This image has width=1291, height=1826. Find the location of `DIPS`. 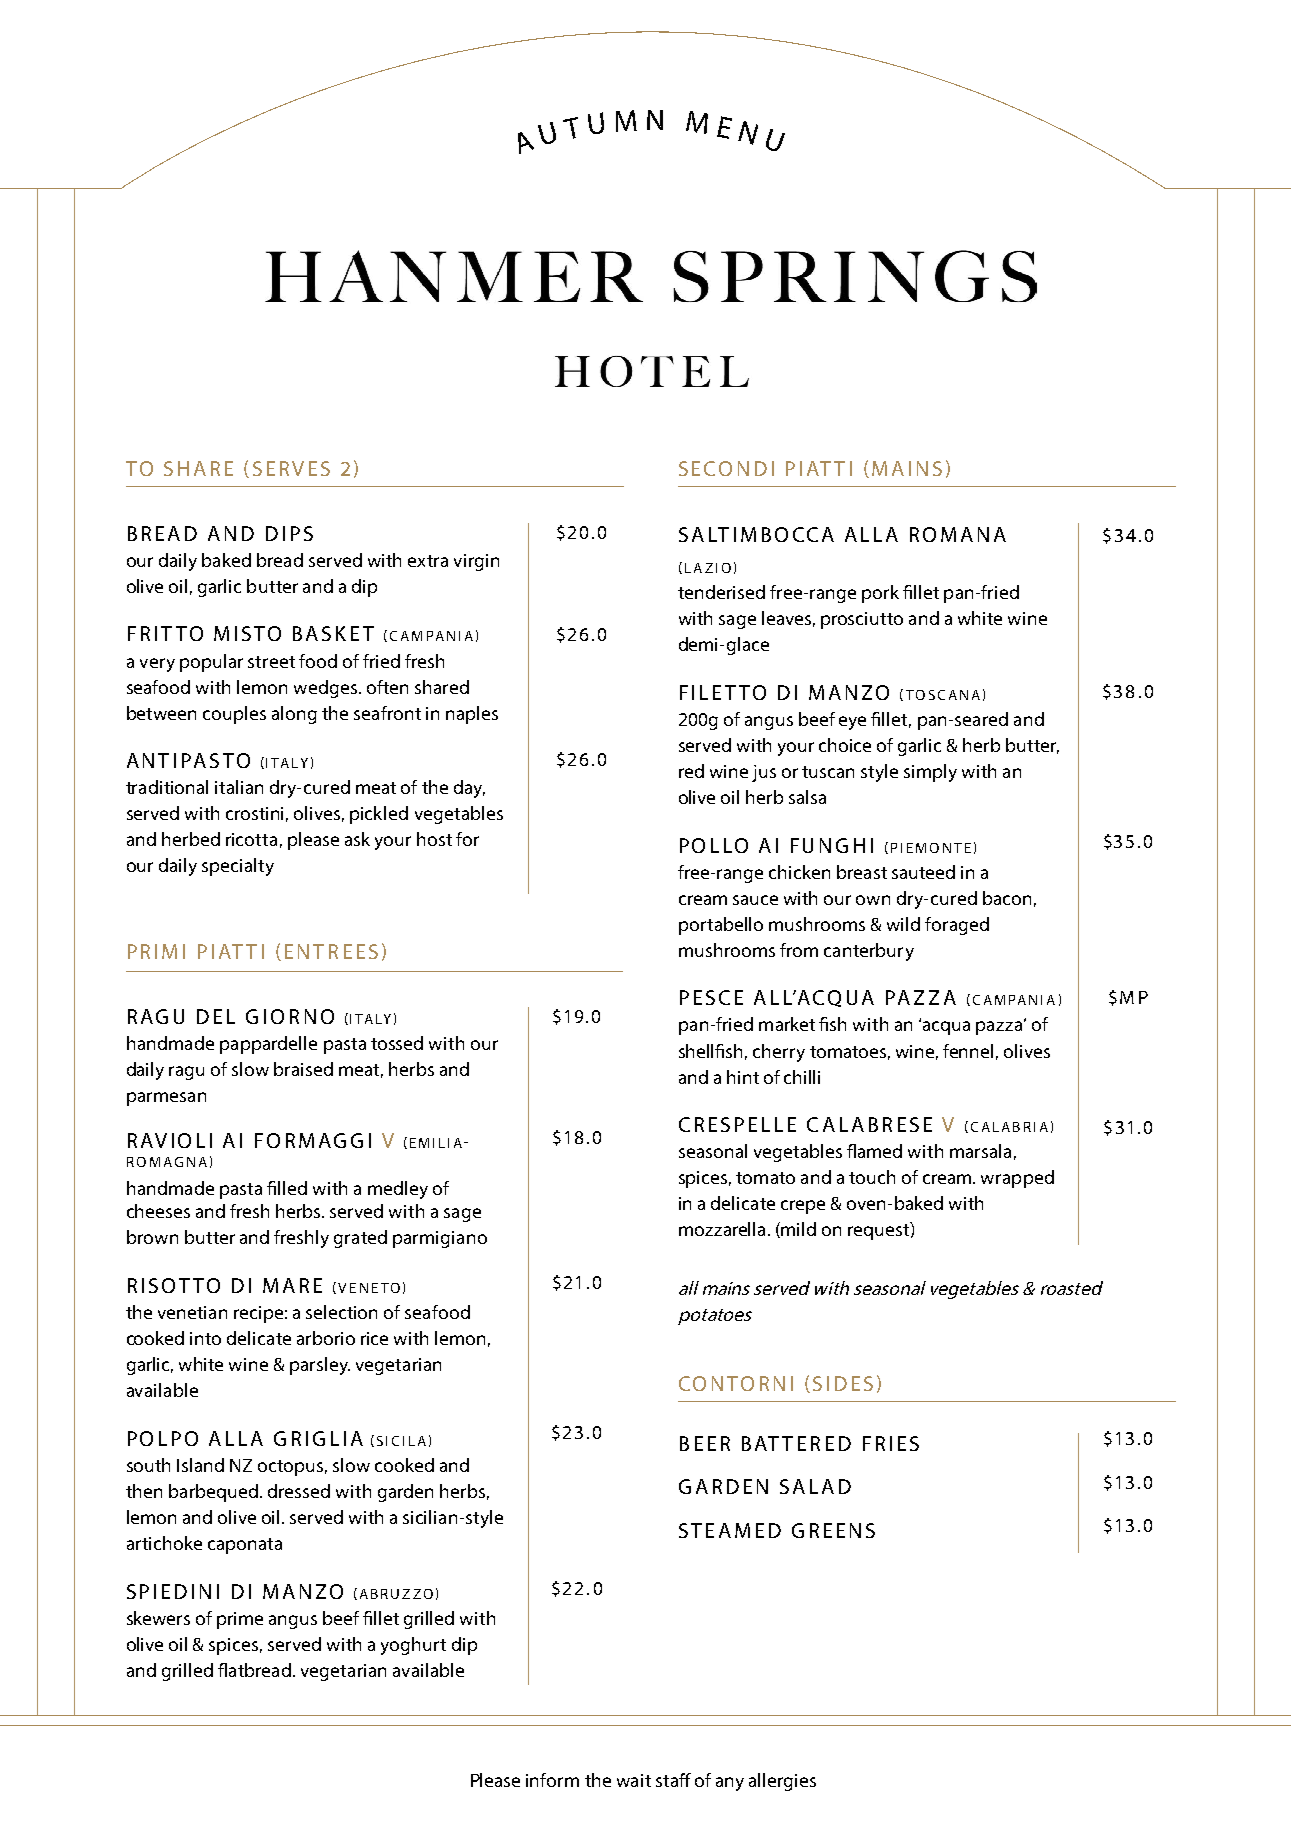

DIPS is located at coordinates (289, 533).
